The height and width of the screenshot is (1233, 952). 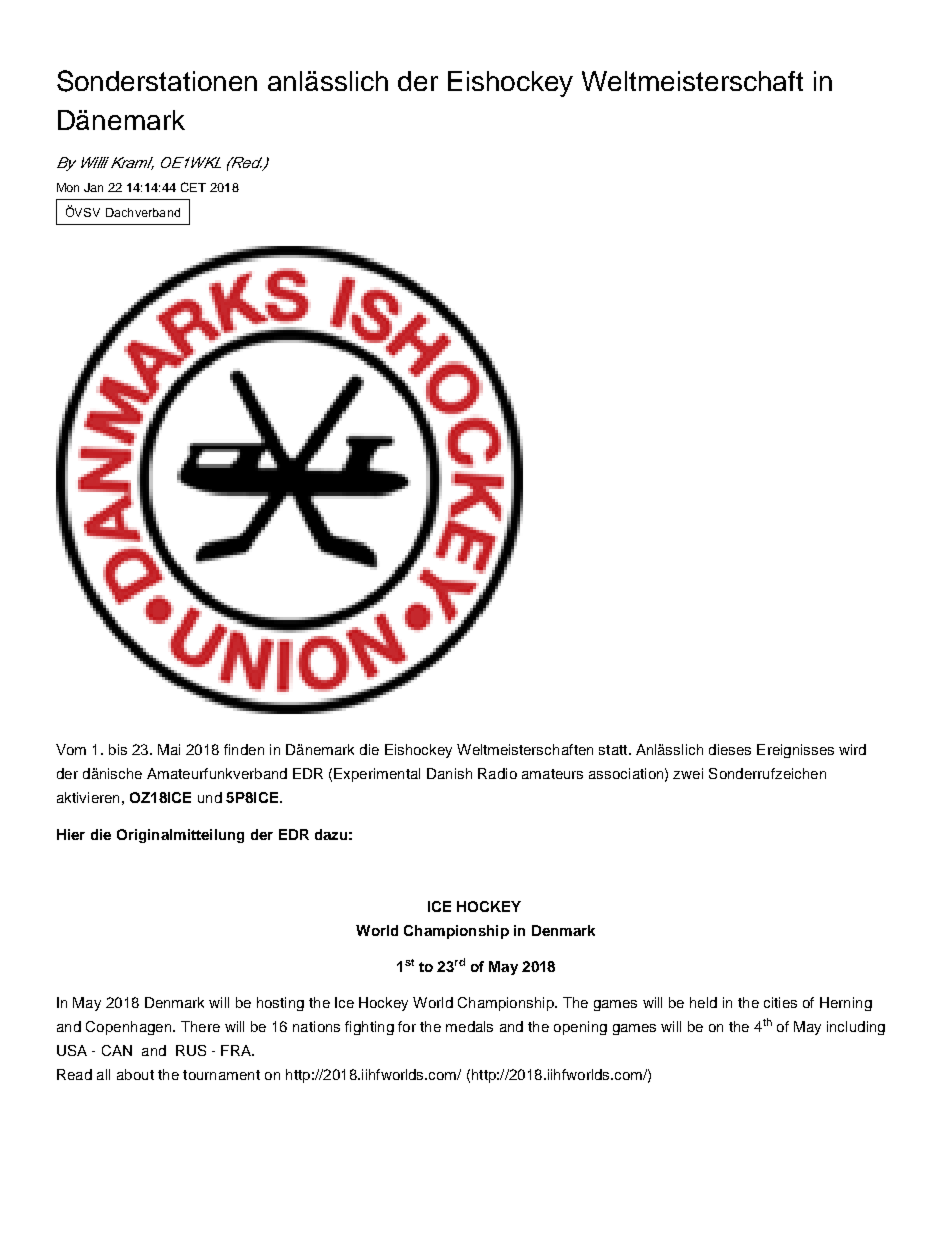 I want to click on Mon, so click(x=68, y=187).
